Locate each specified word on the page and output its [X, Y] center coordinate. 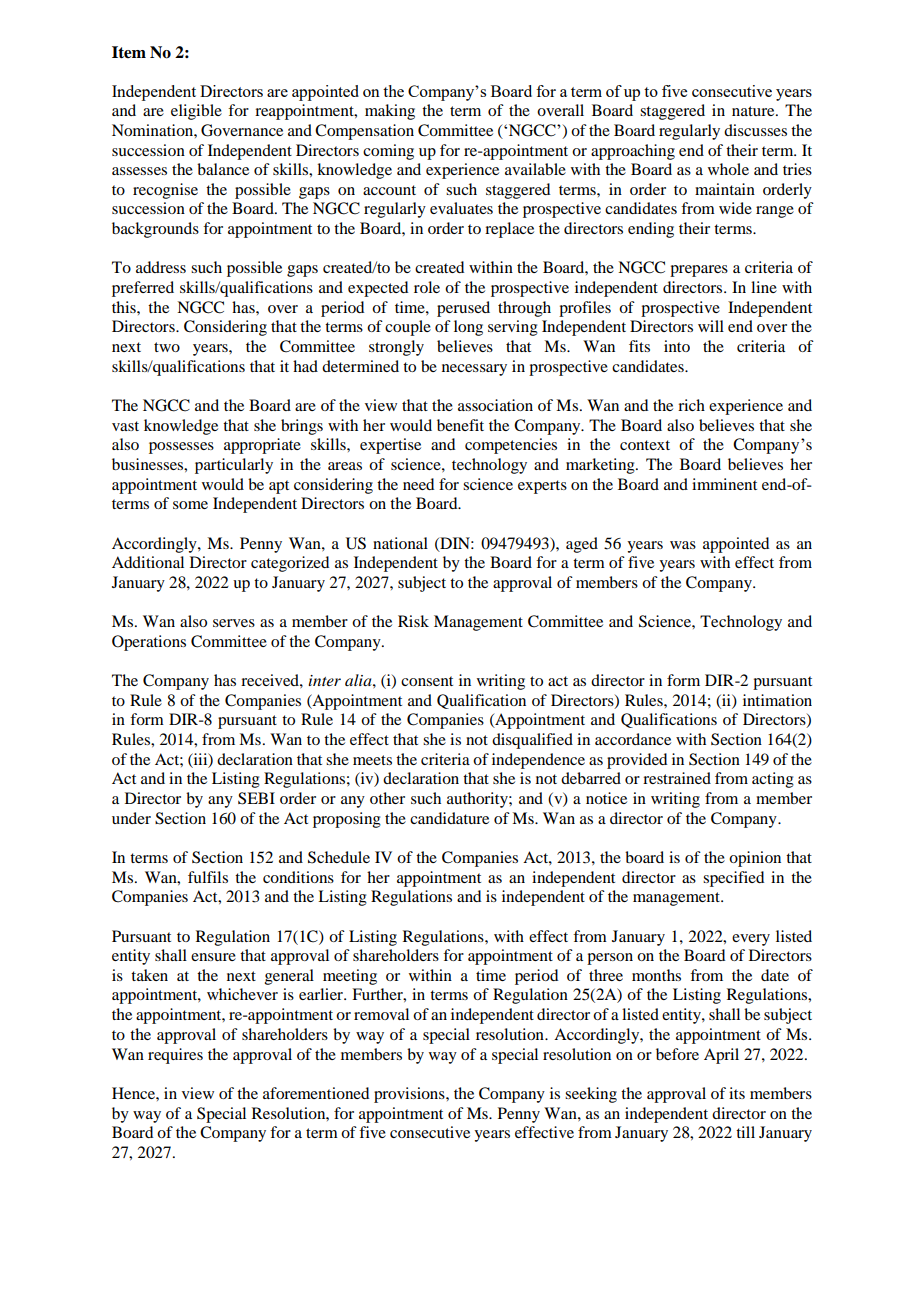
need [418, 484]
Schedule [339, 857]
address [161, 267]
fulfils [208, 877]
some [190, 505]
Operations [149, 643]
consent [427, 681]
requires [175, 1056]
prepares [699, 271]
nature [754, 111]
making [390, 112]
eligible [196, 112]
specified [733, 879]
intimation [777, 700]
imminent [724, 484]
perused [463, 309]
